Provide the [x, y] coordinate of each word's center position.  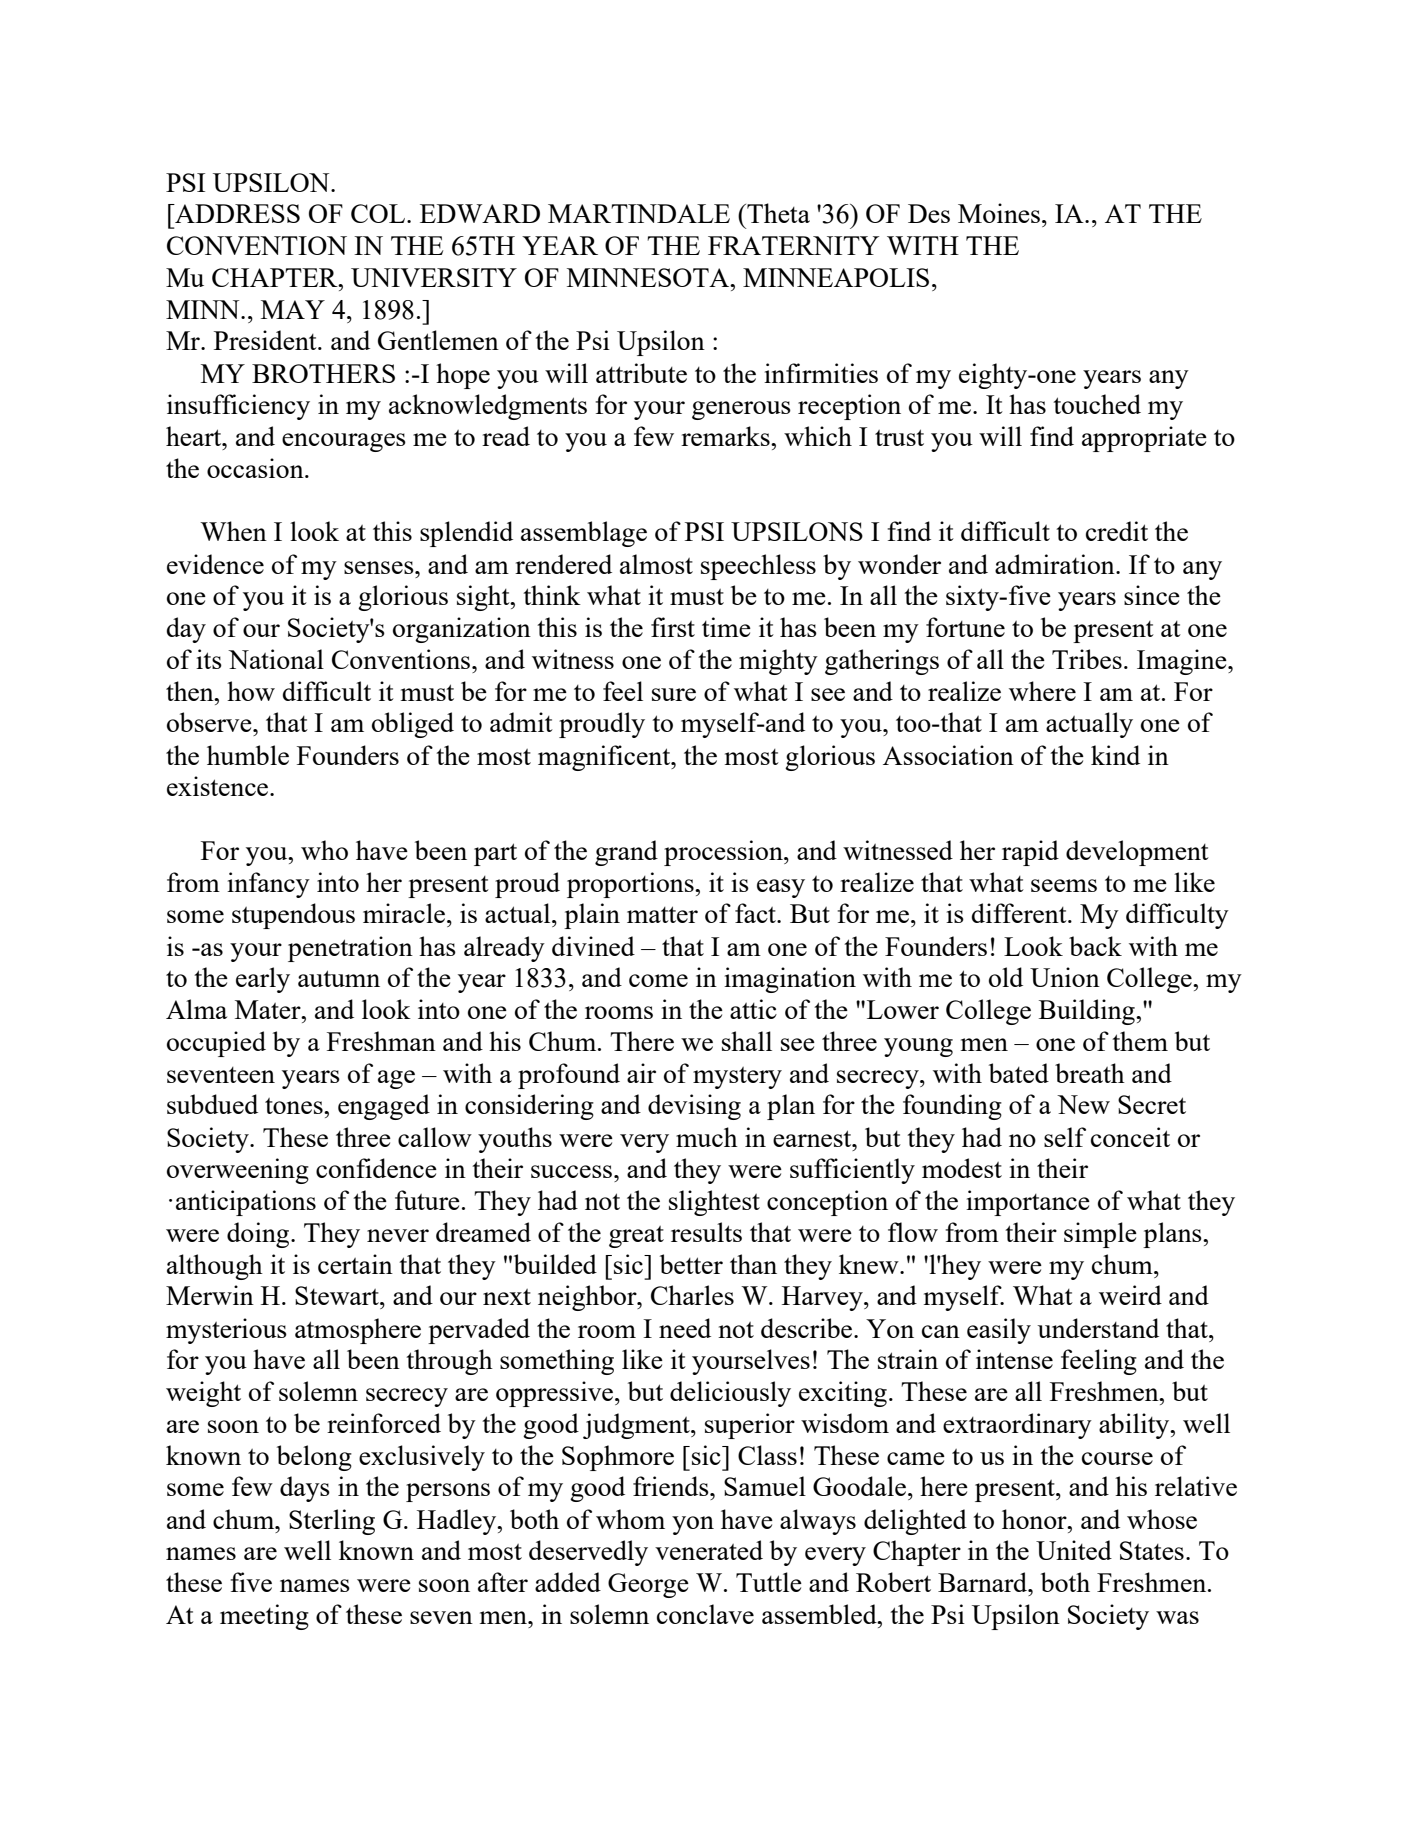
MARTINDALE [639, 213]
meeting [264, 1617]
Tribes [1087, 659]
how [251, 691]
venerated [709, 1550]
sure [674, 694]
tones [295, 1106]
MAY [293, 309]
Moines [999, 213]
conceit [1130, 1137]
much [707, 1137]
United [1074, 1550]
